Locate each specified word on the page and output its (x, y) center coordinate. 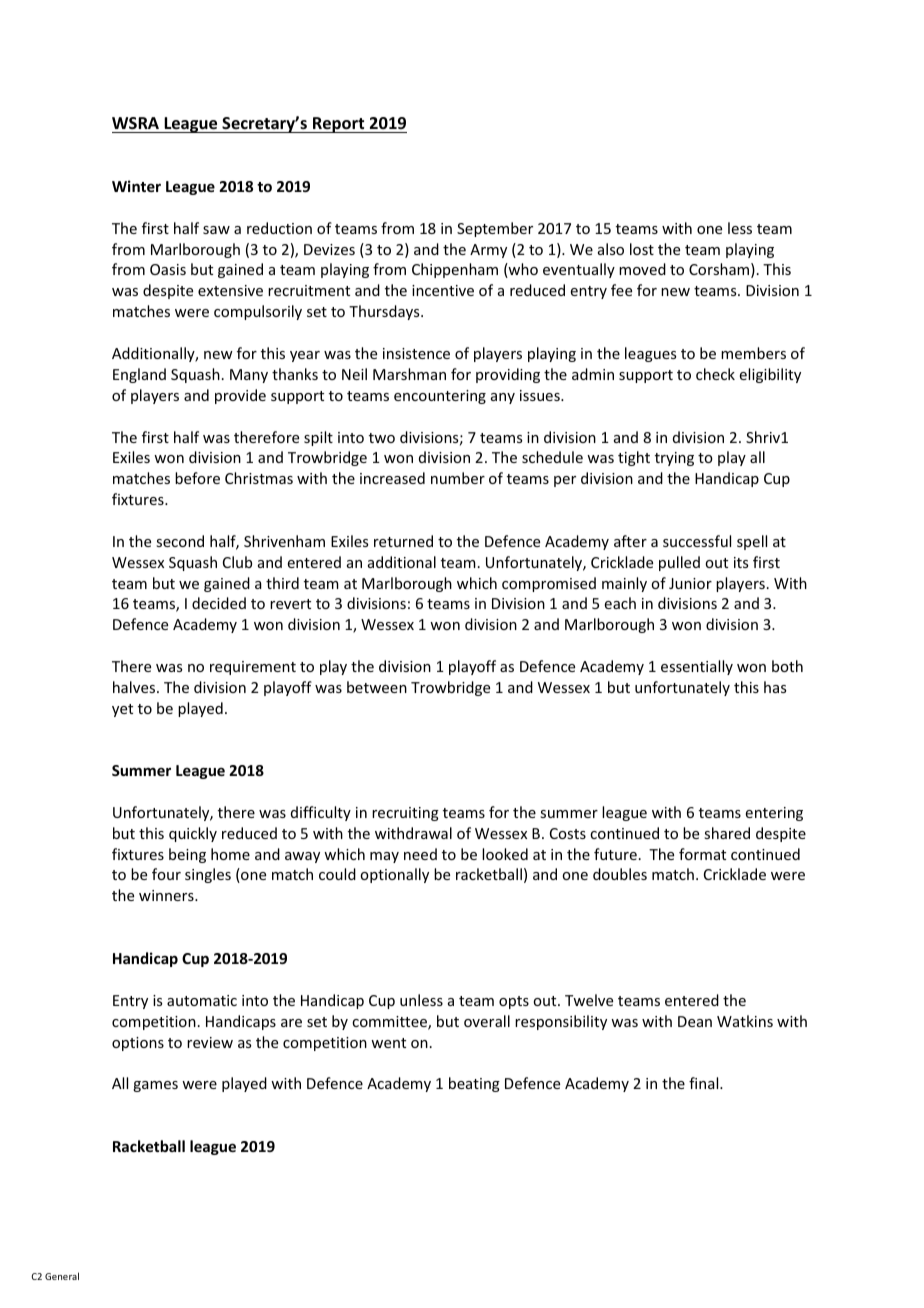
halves (135, 687)
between (377, 687)
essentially (697, 667)
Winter (136, 186)
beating (474, 1084)
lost (642, 249)
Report (339, 125)
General (62, 1276)
